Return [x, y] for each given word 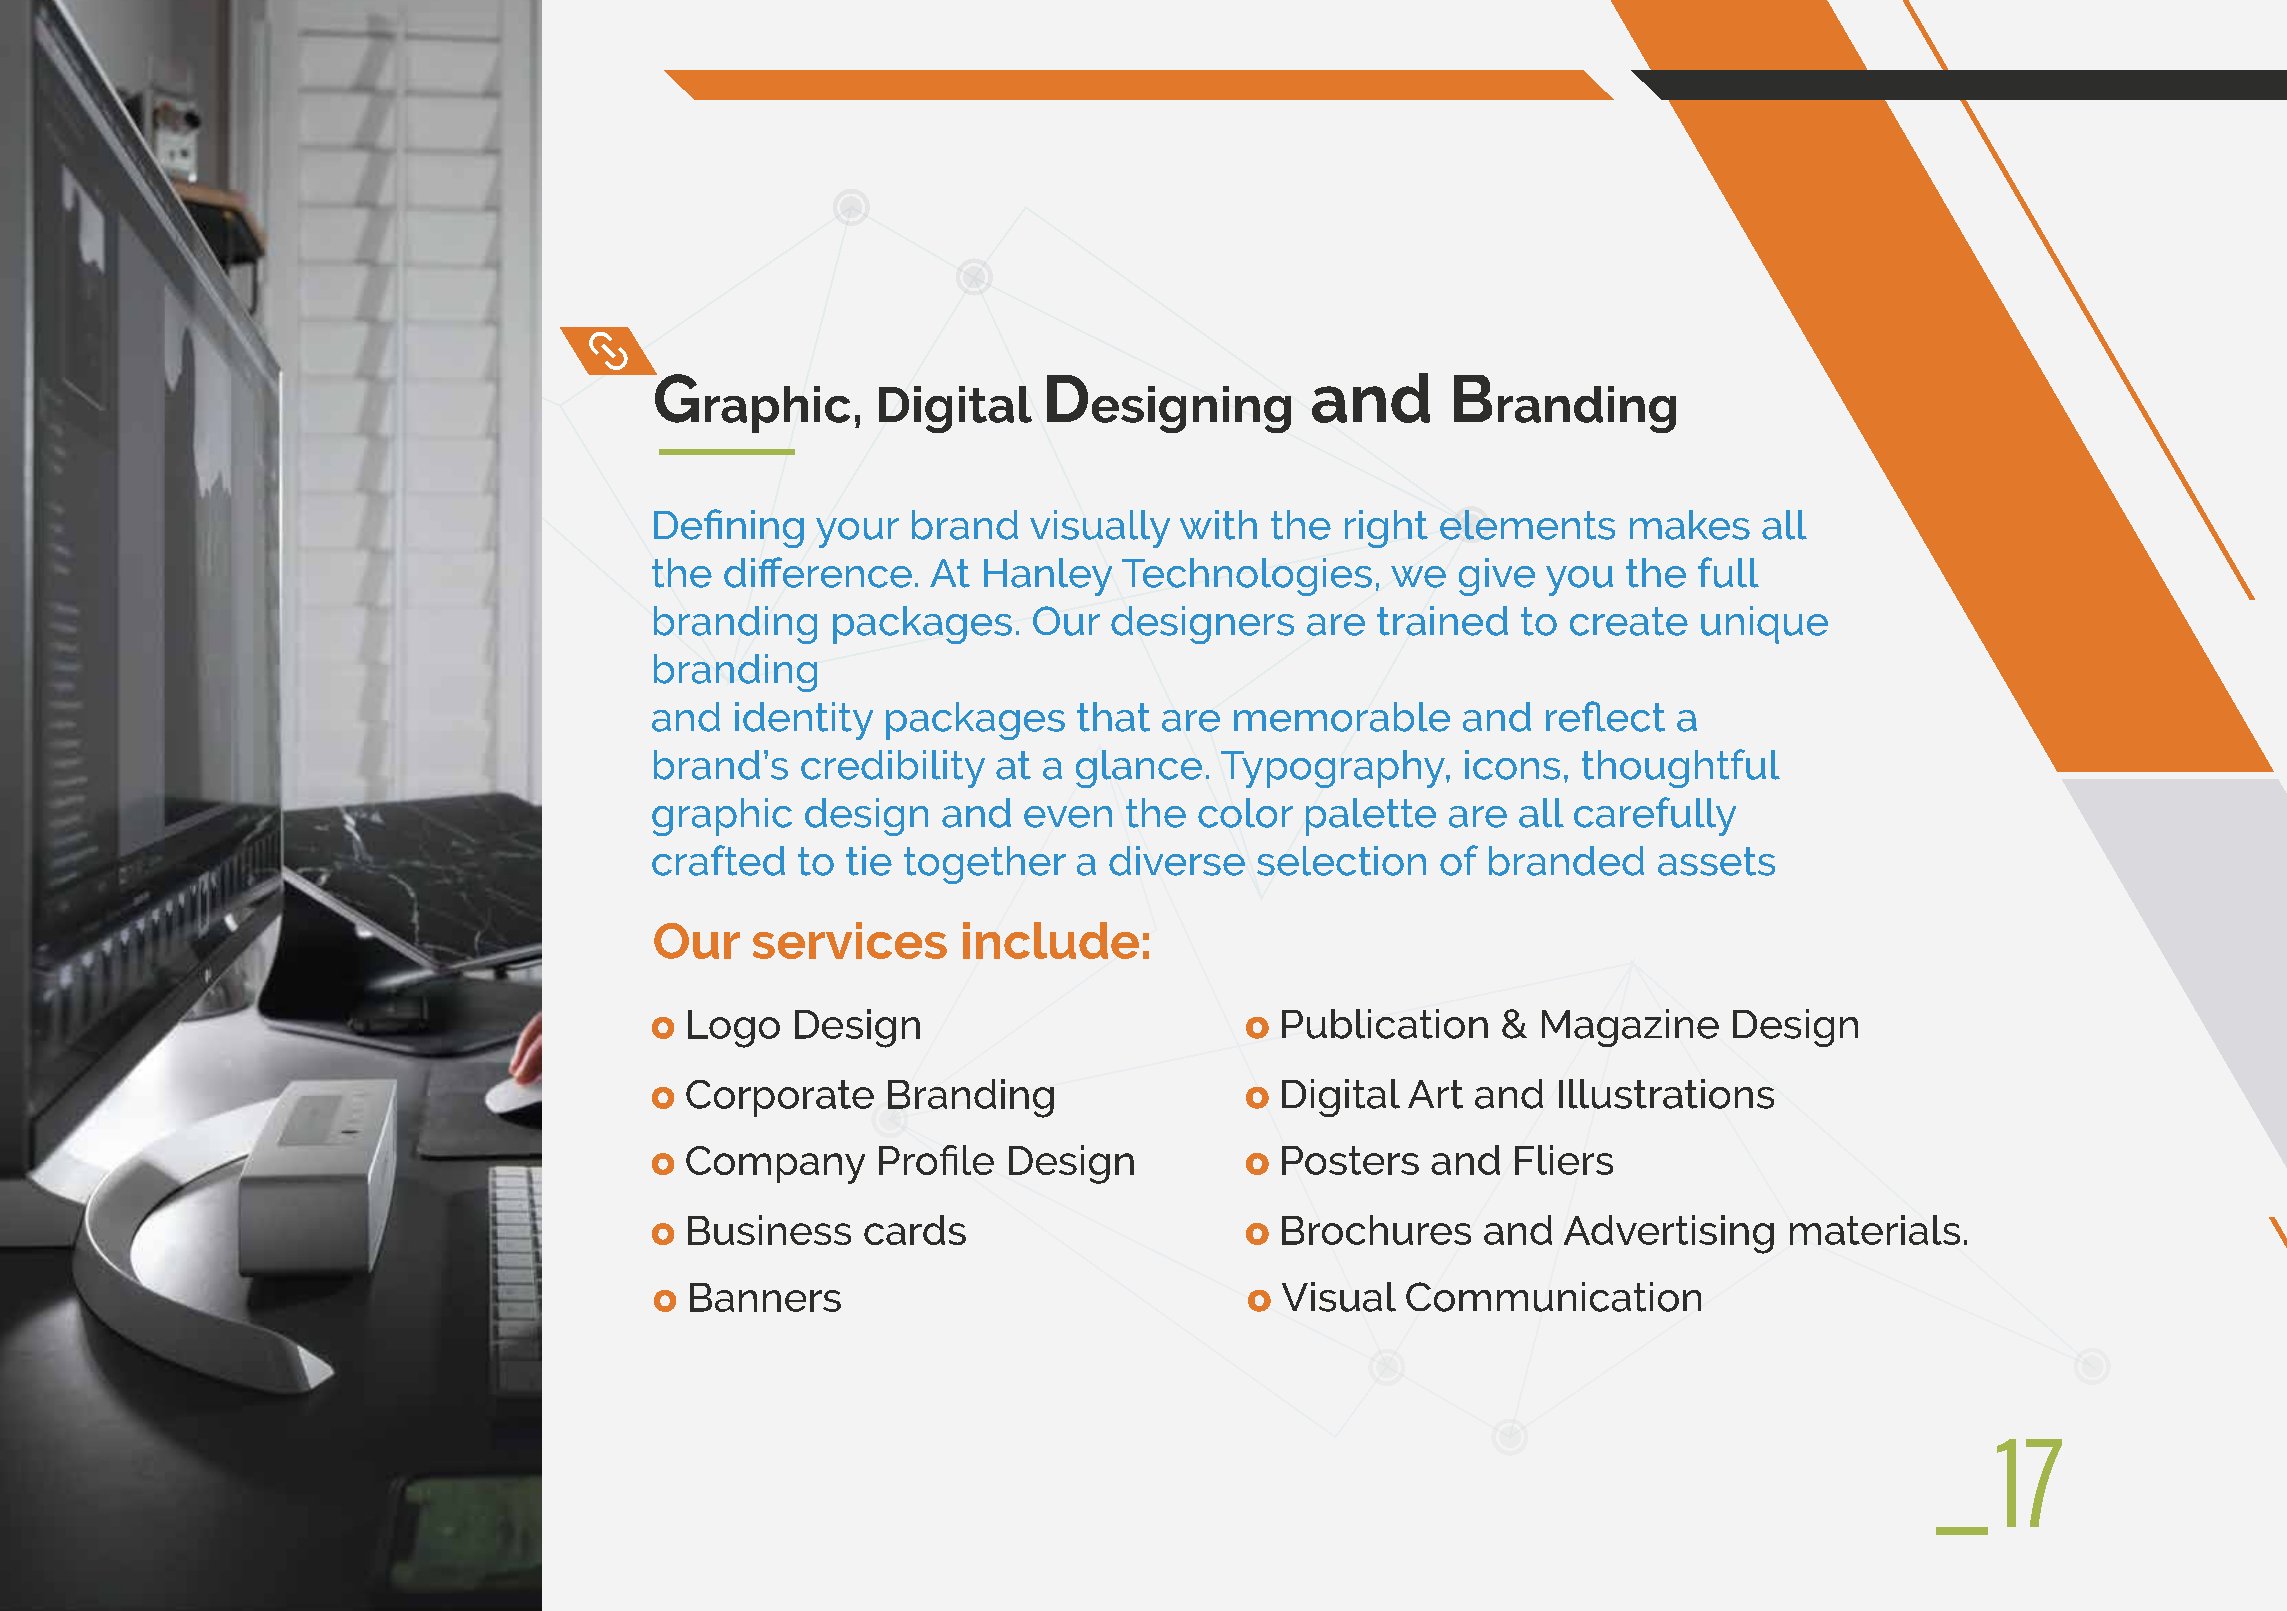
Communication [1553, 1297]
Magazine [1630, 1028]
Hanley [1048, 577]
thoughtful [1681, 768]
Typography [1334, 769]
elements [1527, 525]
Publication [1385, 1024]
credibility [893, 769]
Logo [734, 1029]
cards [915, 1230]
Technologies [1247, 577]
